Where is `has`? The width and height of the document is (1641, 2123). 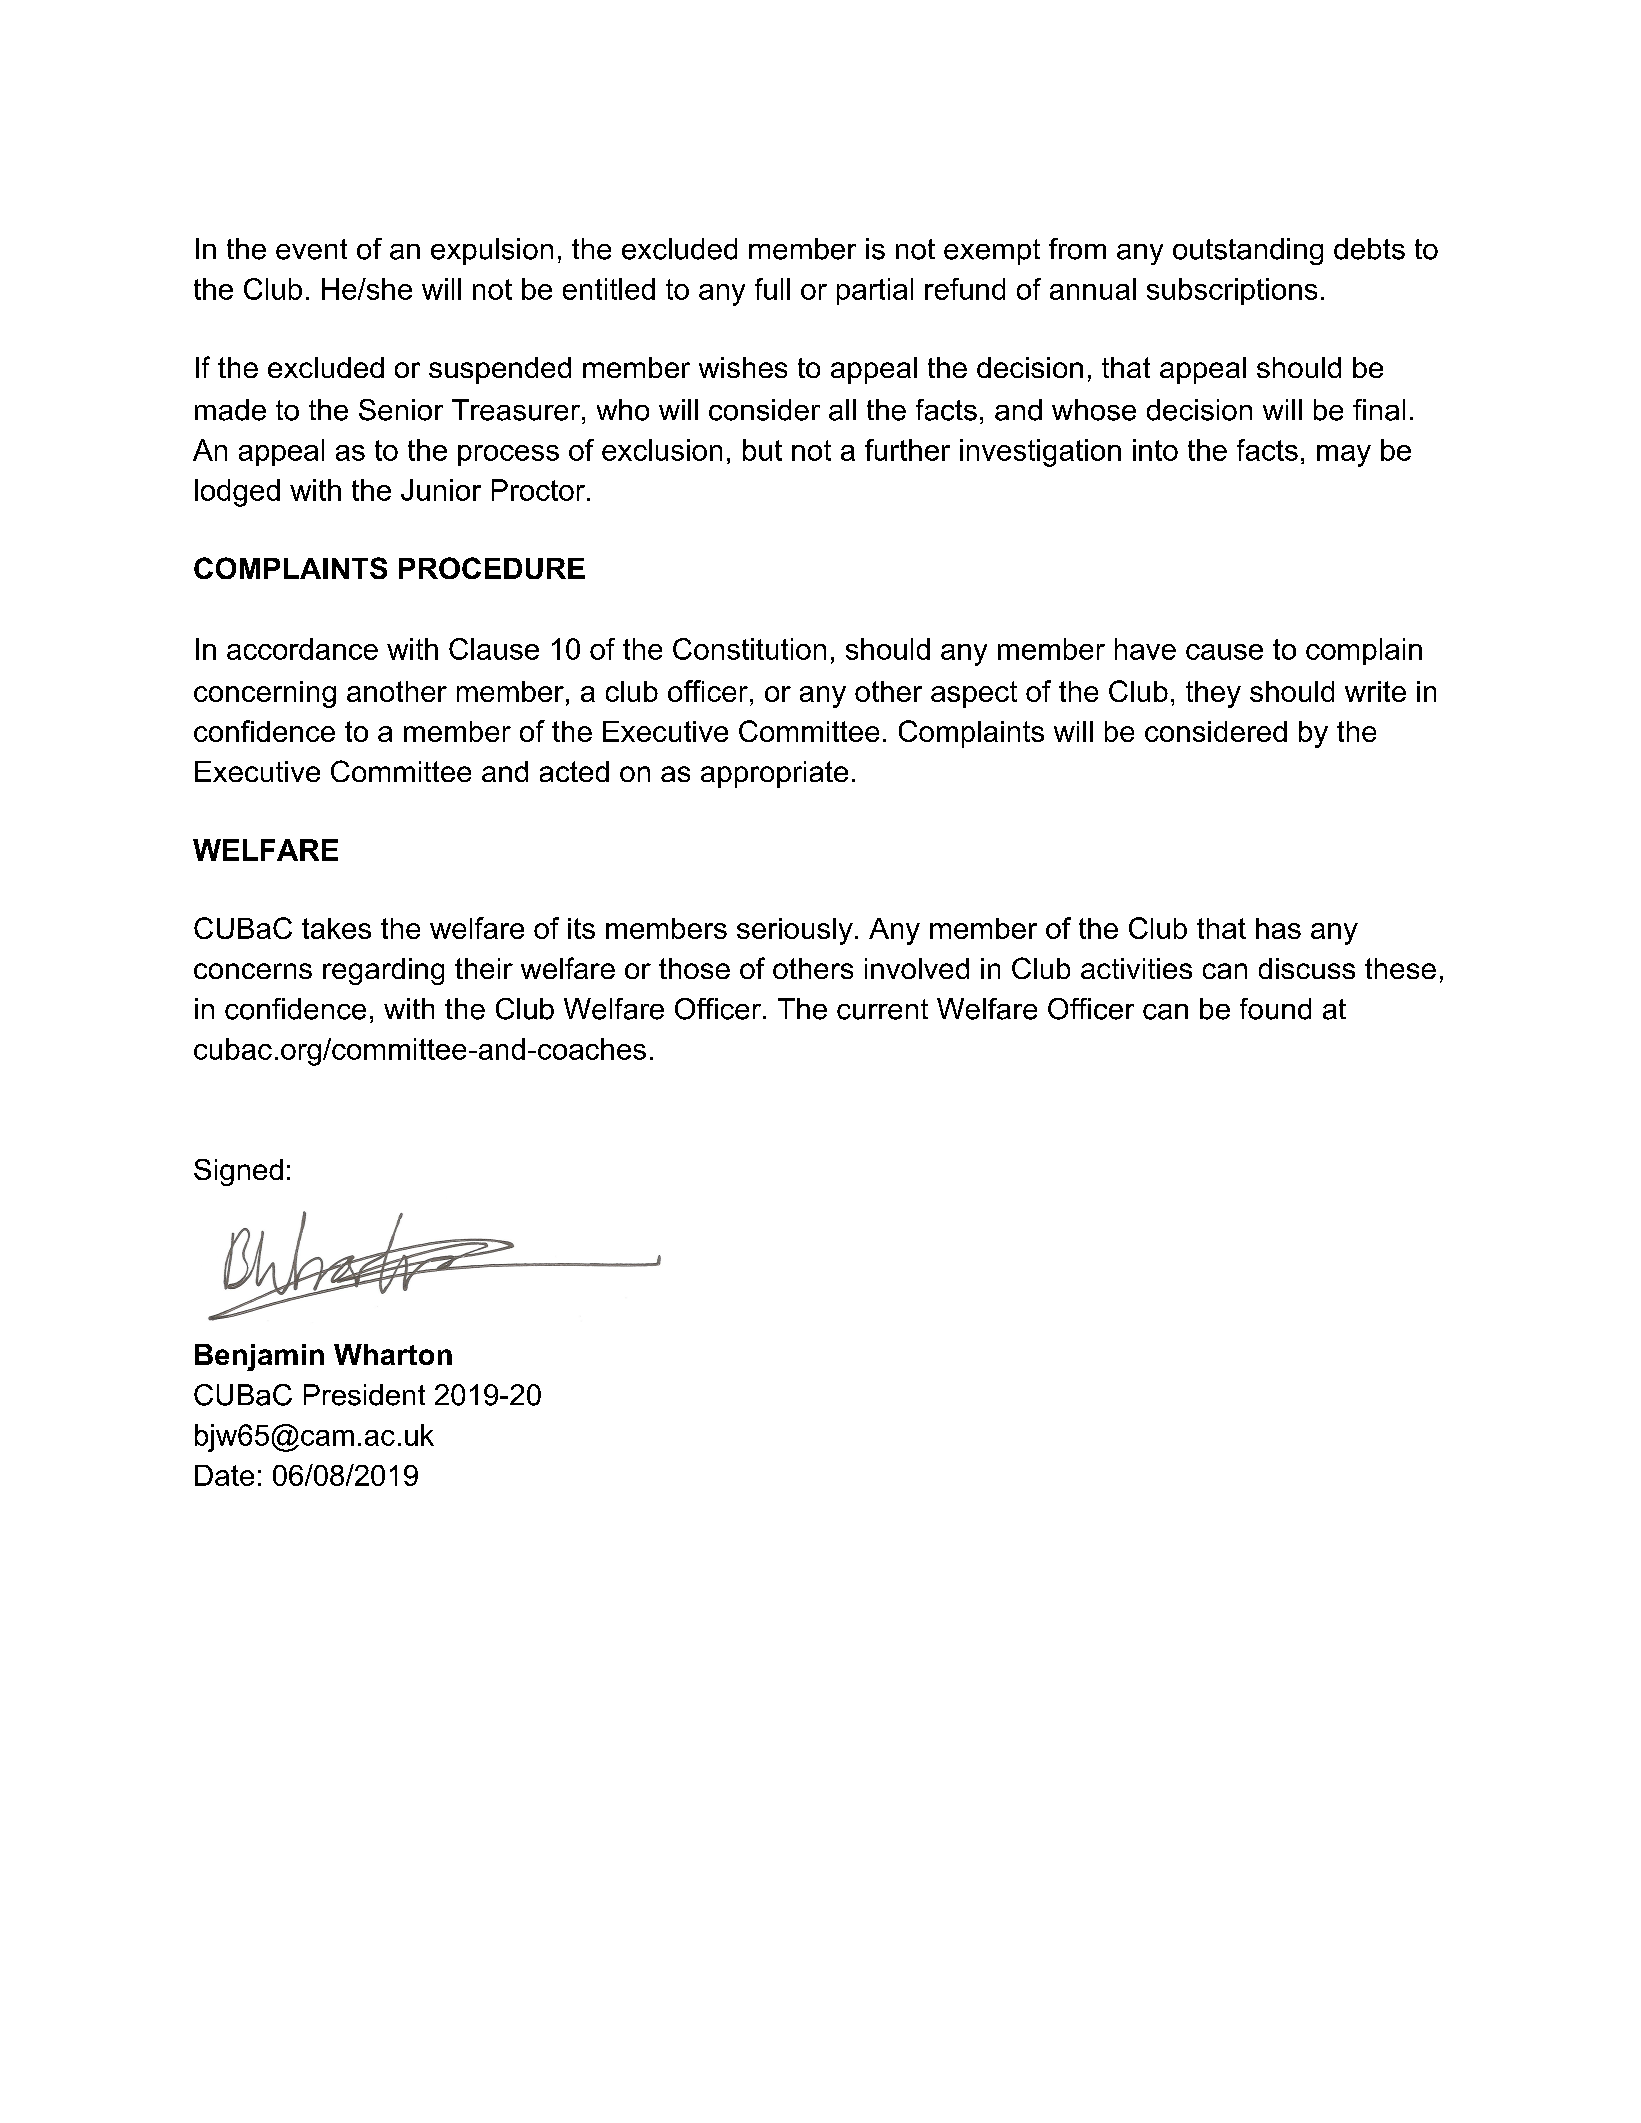 has is located at coordinates (1278, 928).
